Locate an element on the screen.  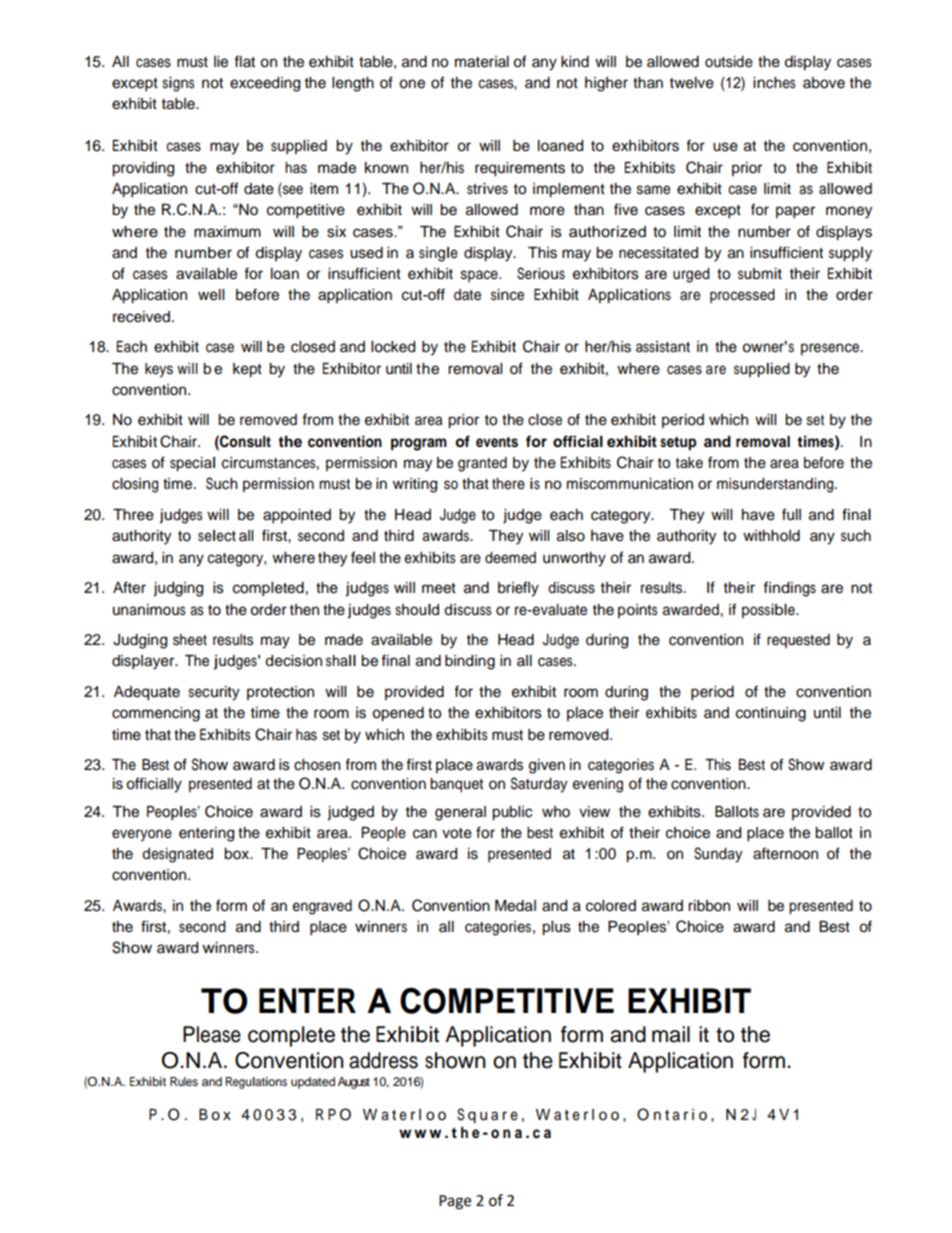
inches is located at coordinates (774, 83).
